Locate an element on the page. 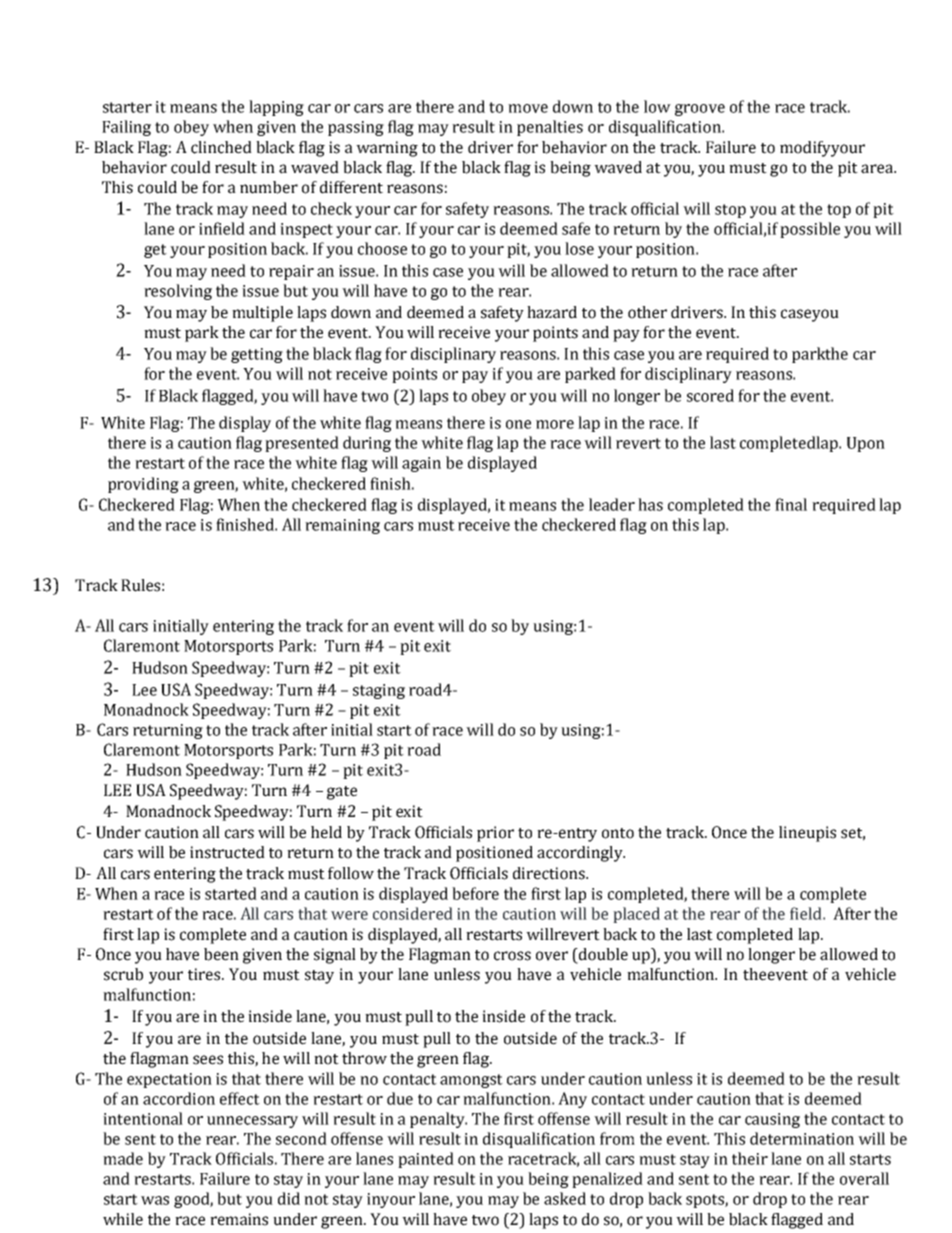 The image size is (952, 1233). their is located at coordinates (750, 1158).
